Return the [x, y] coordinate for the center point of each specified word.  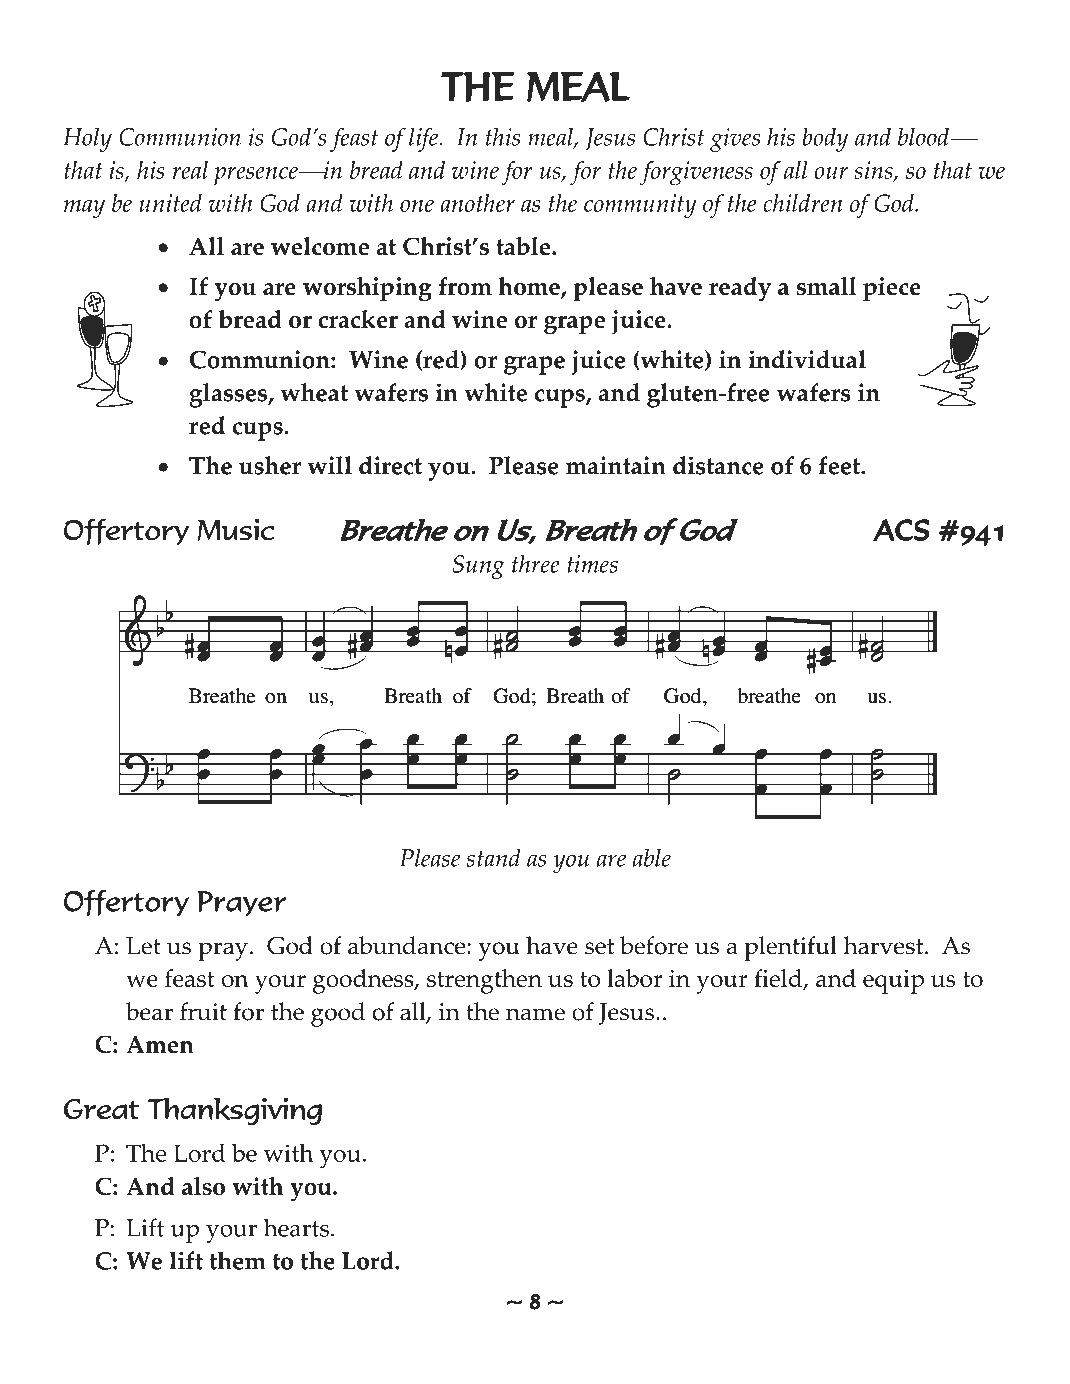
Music [236, 529]
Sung [479, 567]
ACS [901, 530]
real [190, 170]
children [802, 203]
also [203, 1186]
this [503, 136]
